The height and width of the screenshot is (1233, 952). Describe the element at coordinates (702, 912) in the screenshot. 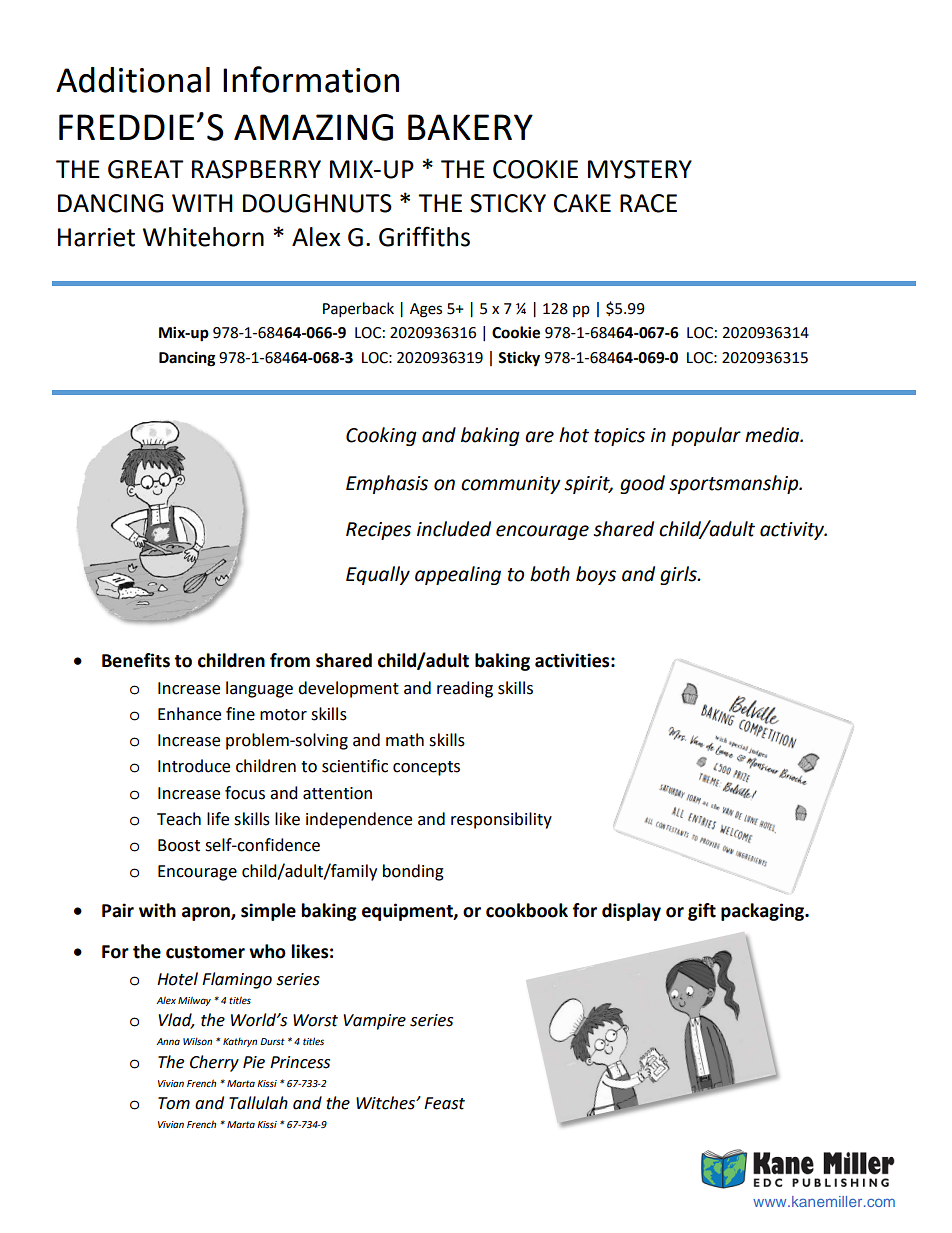

I see `gift` at that location.
